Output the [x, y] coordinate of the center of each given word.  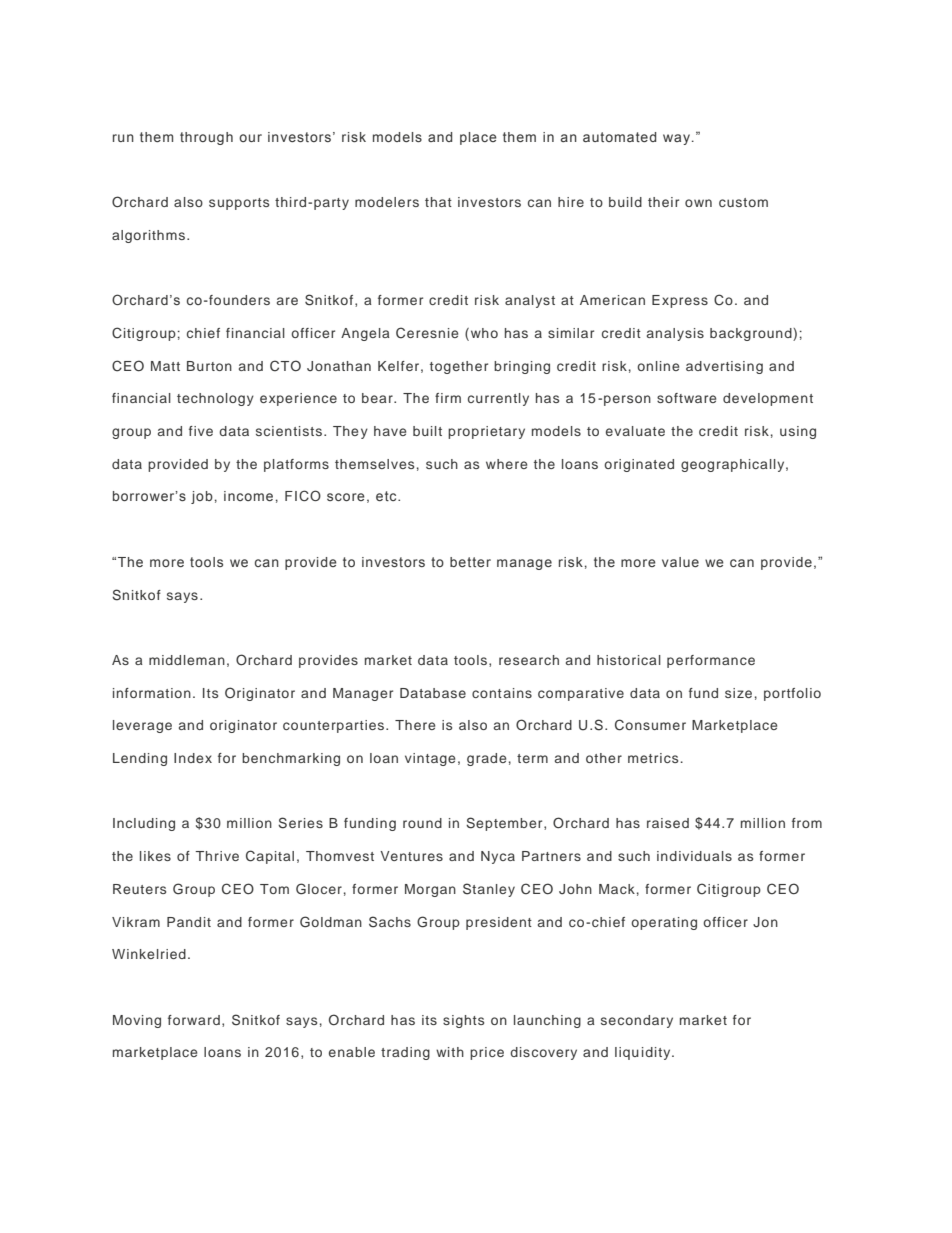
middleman [187, 660]
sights [463, 1021]
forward [194, 1020]
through [206, 138]
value [680, 562]
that [438, 202]
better [470, 562]
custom [743, 202]
